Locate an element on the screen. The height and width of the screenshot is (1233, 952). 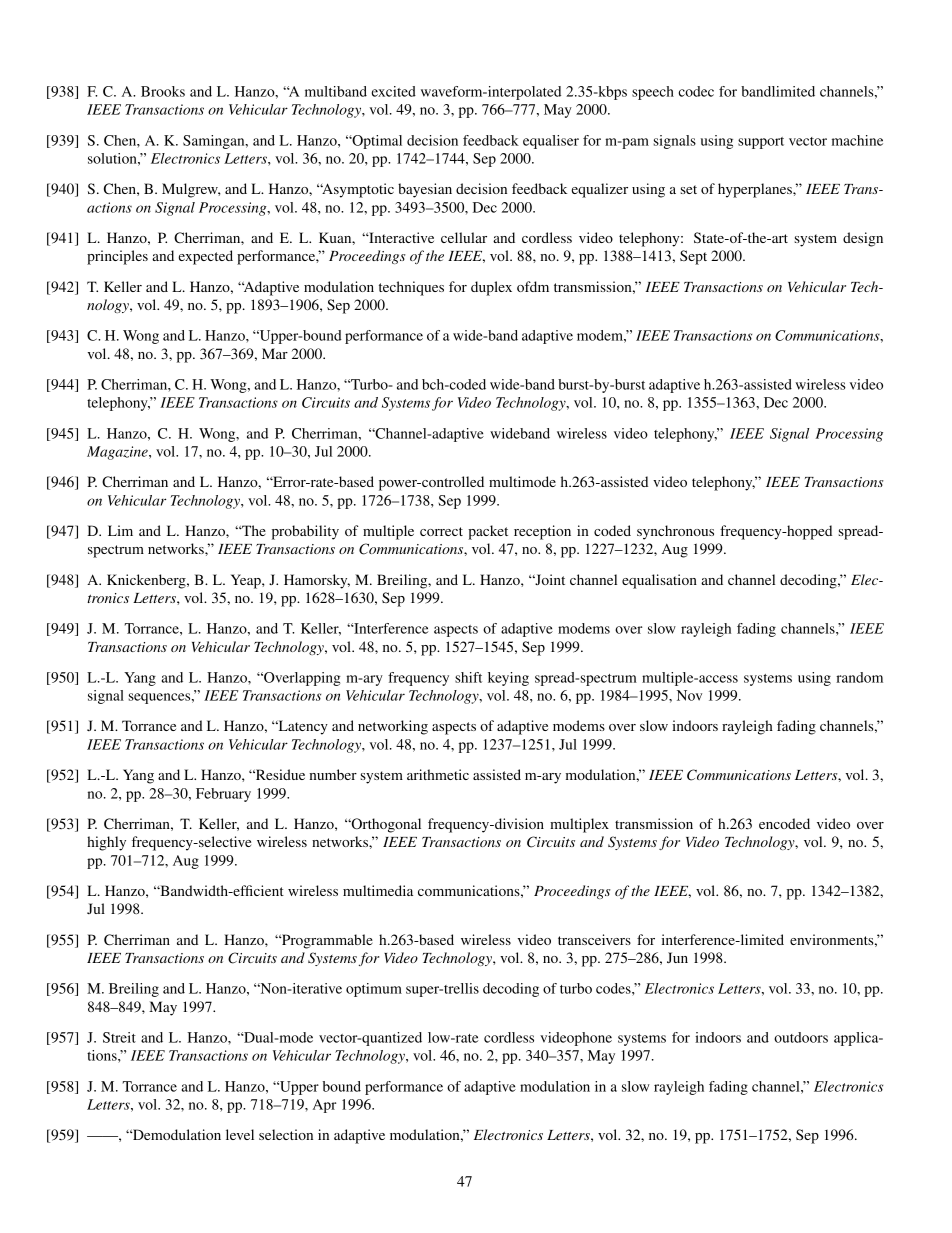
Brooks is located at coordinates (163, 91).
